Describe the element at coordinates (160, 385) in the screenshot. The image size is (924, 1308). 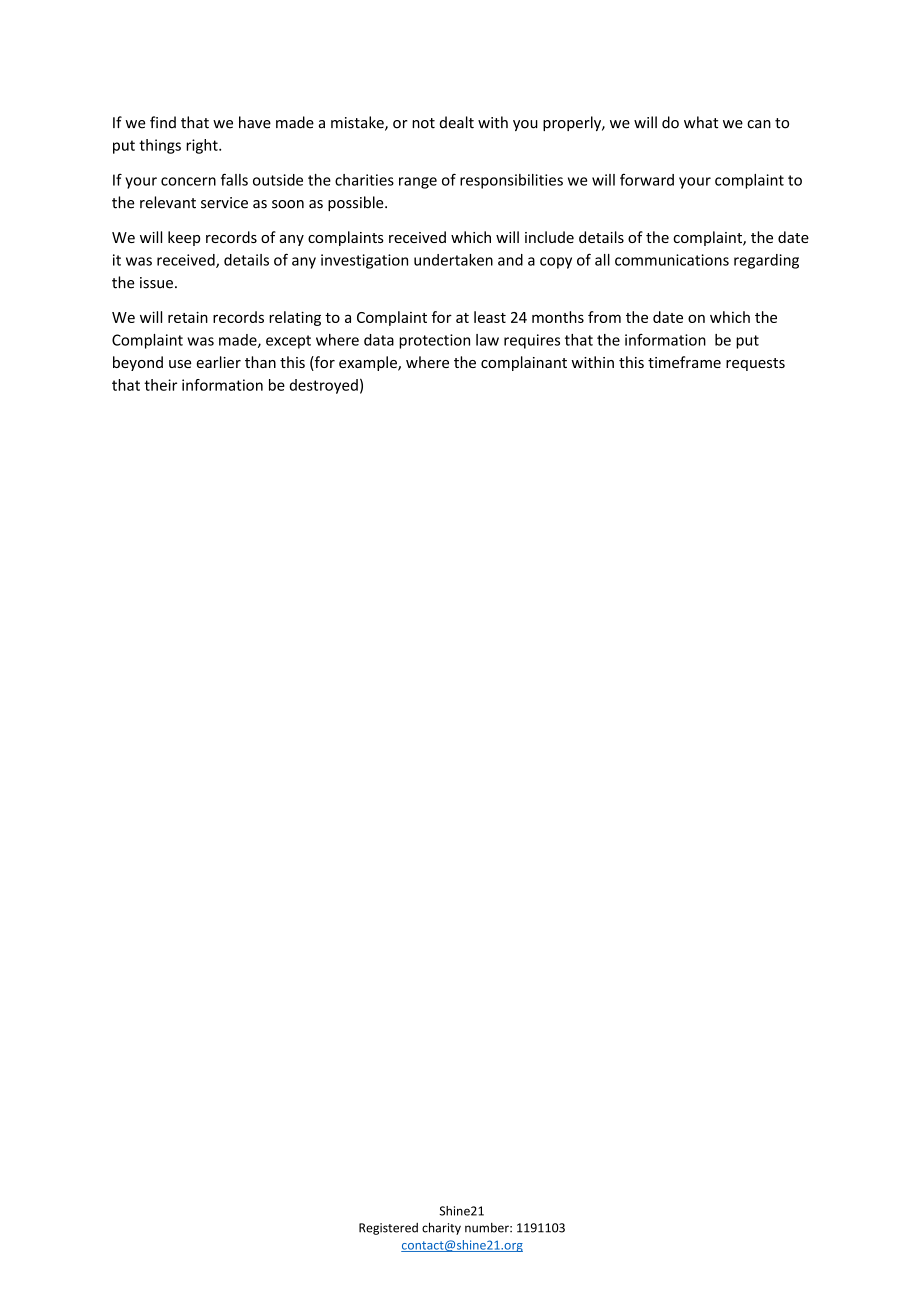
I see `their` at that location.
